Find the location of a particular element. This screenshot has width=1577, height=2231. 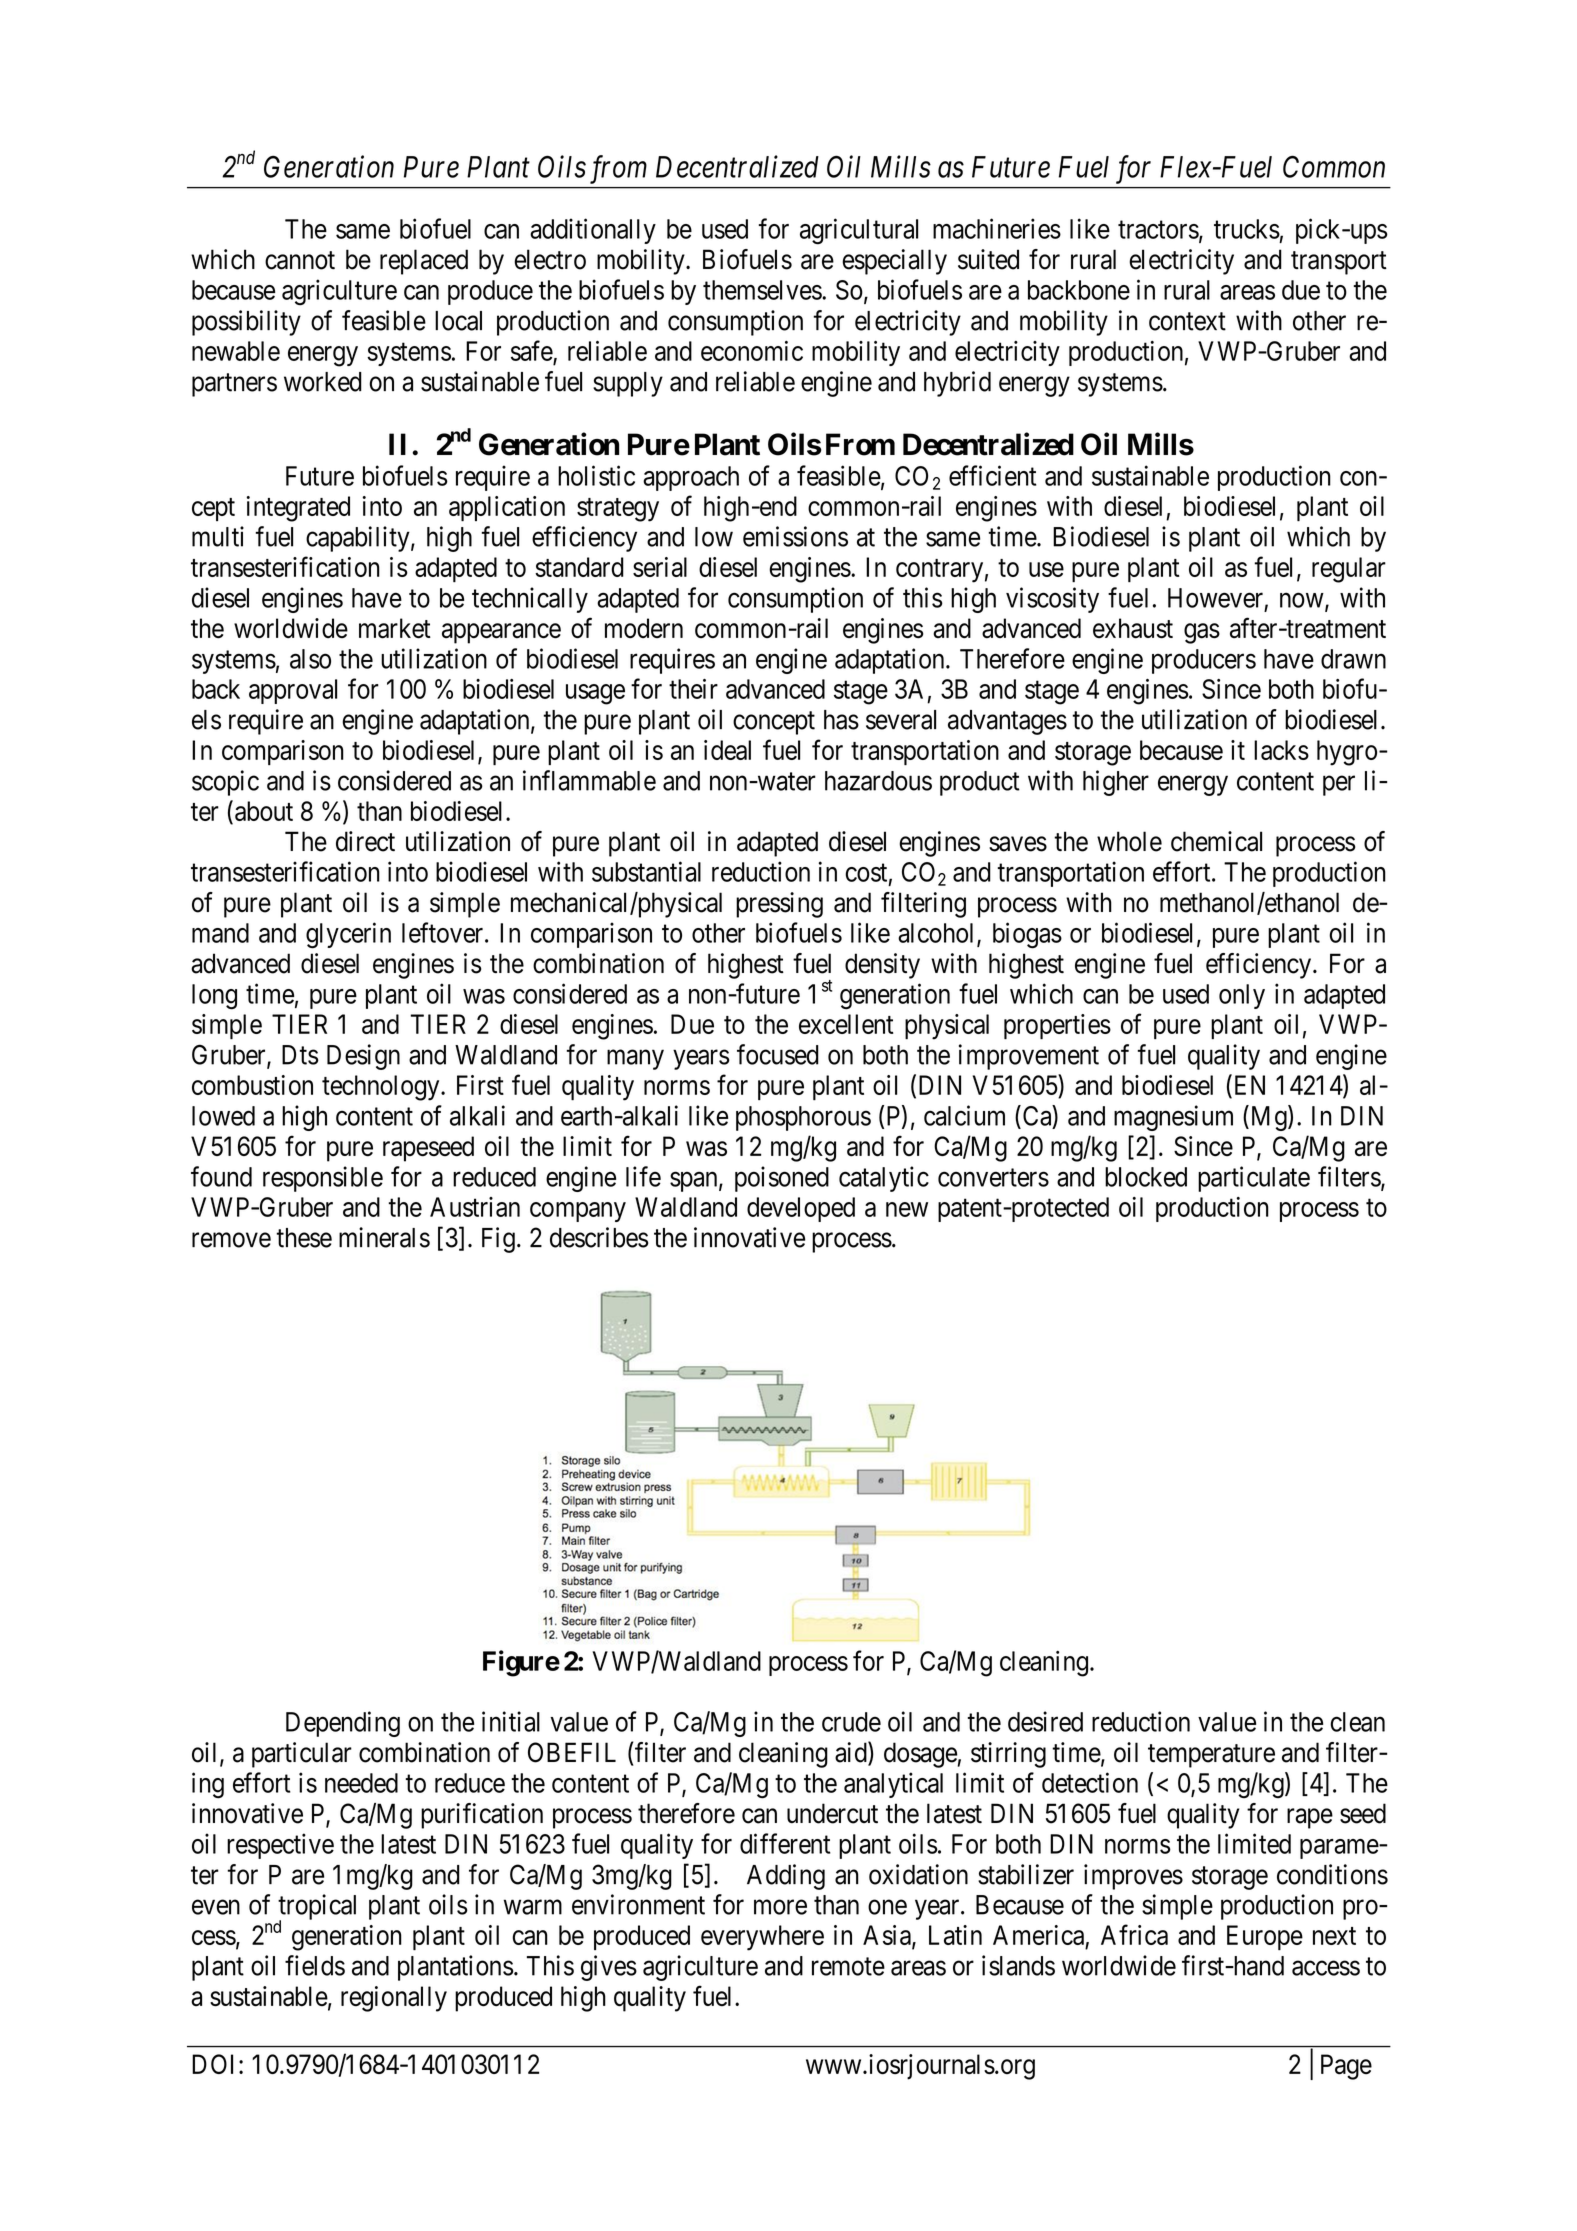

particulate is located at coordinates (1254, 1179).
